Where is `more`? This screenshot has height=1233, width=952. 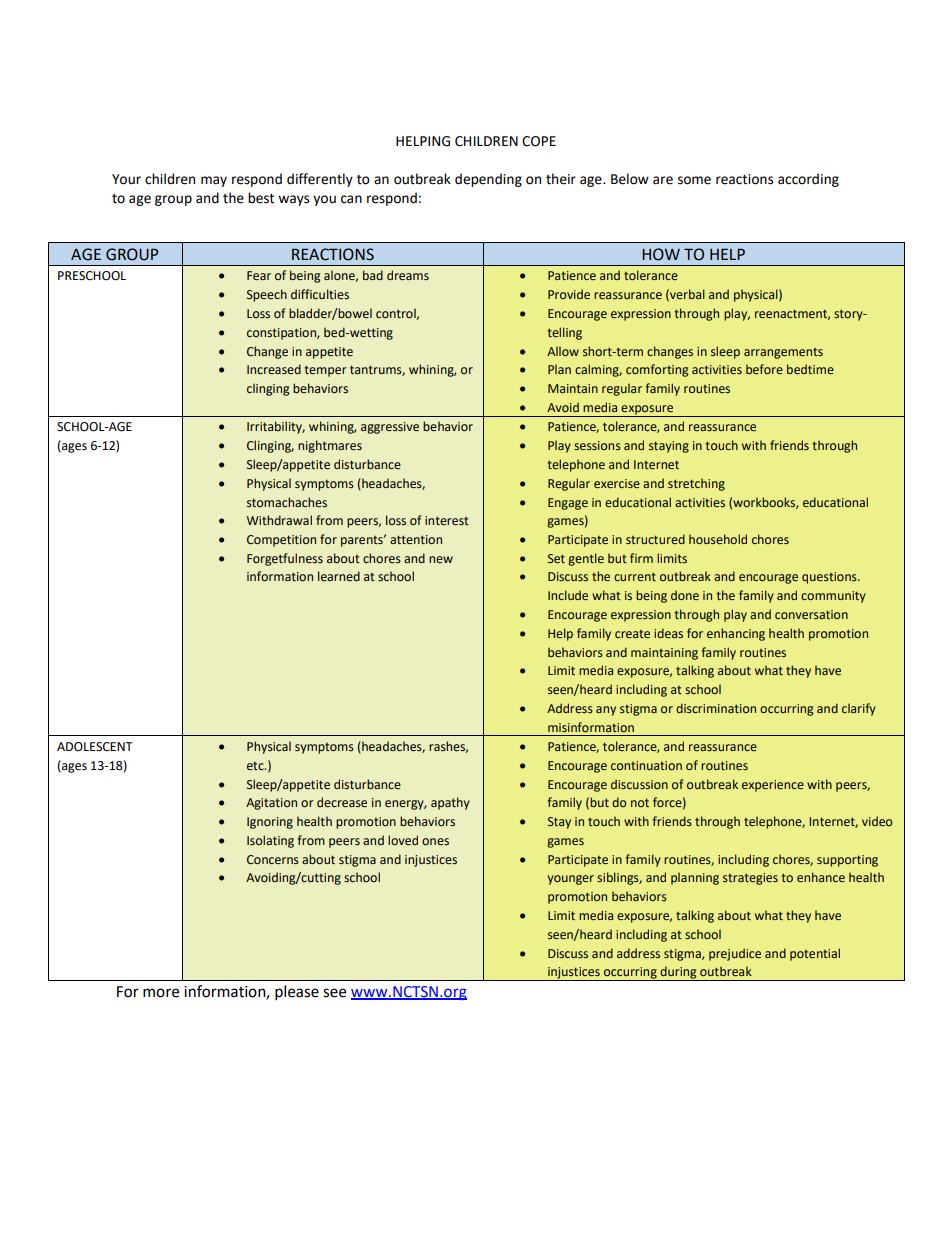 more is located at coordinates (161, 993).
